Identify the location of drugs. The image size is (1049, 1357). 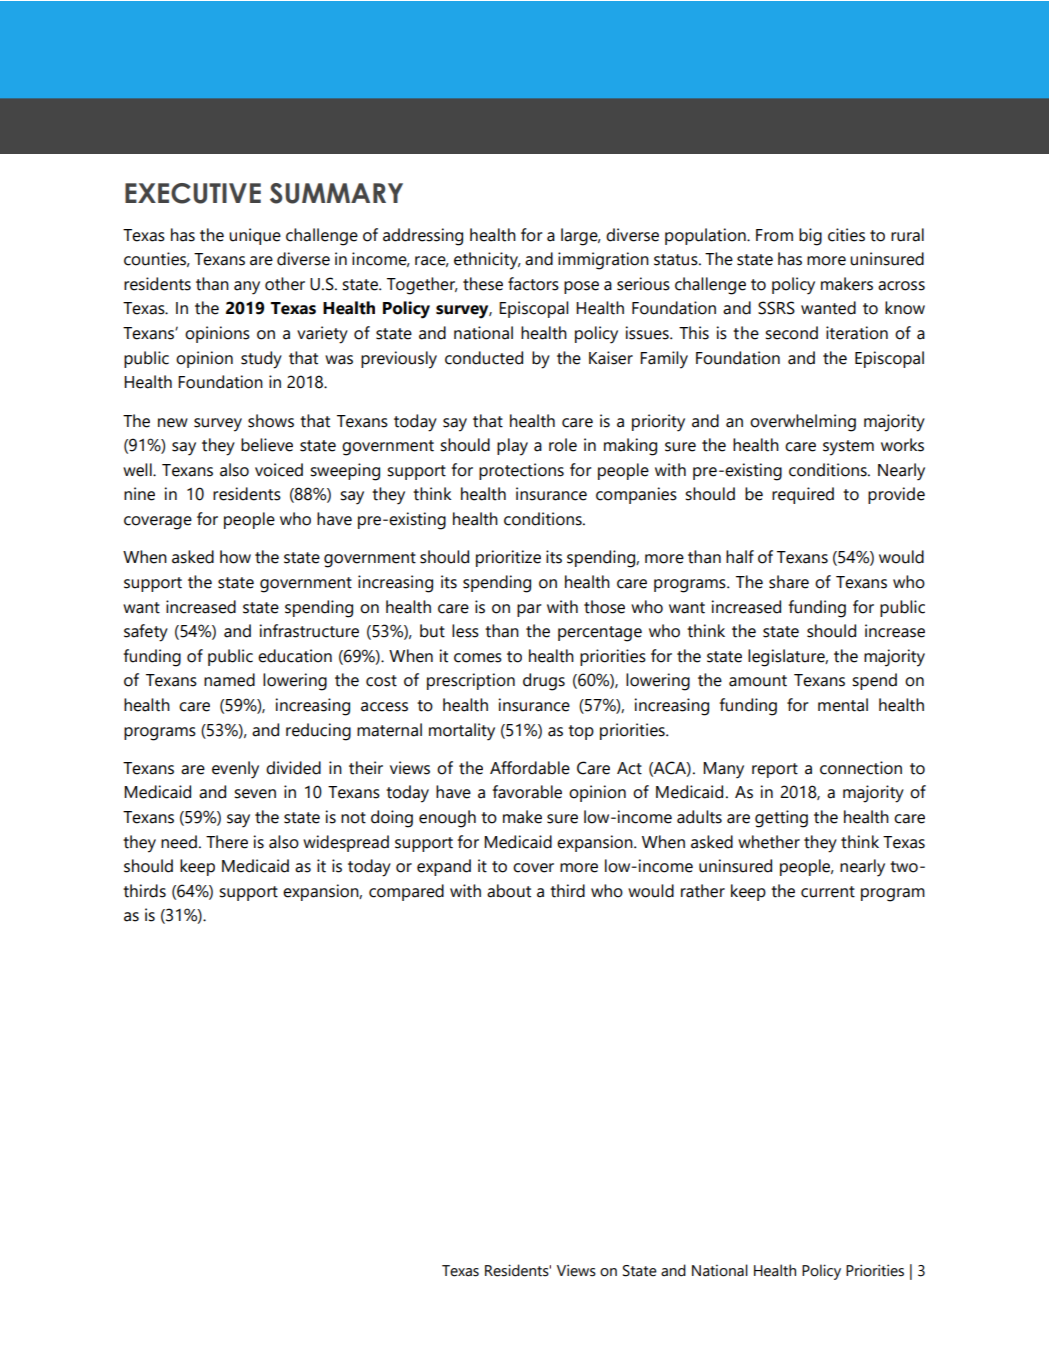
(544, 682).
